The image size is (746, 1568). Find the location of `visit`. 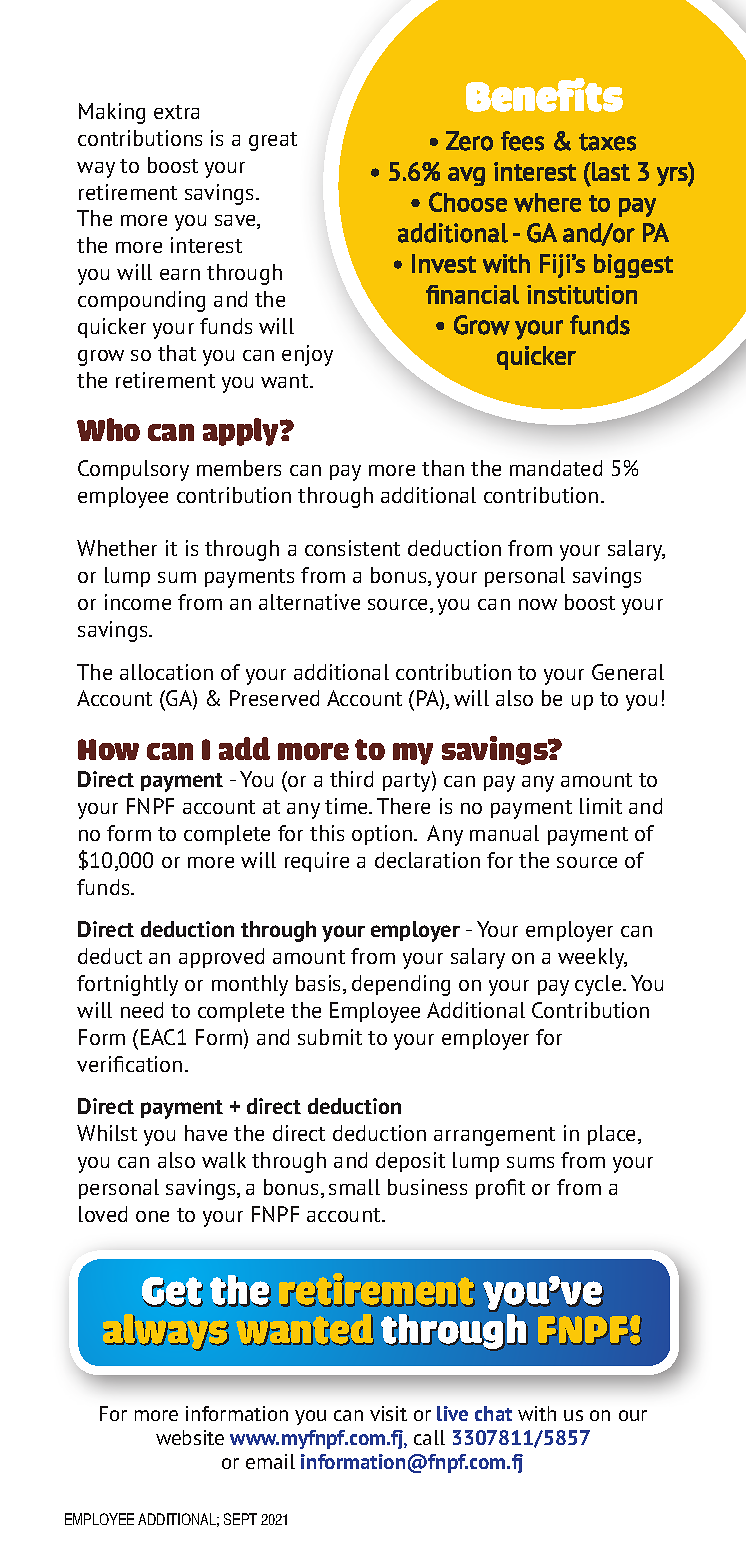

visit is located at coordinates (388, 1413).
